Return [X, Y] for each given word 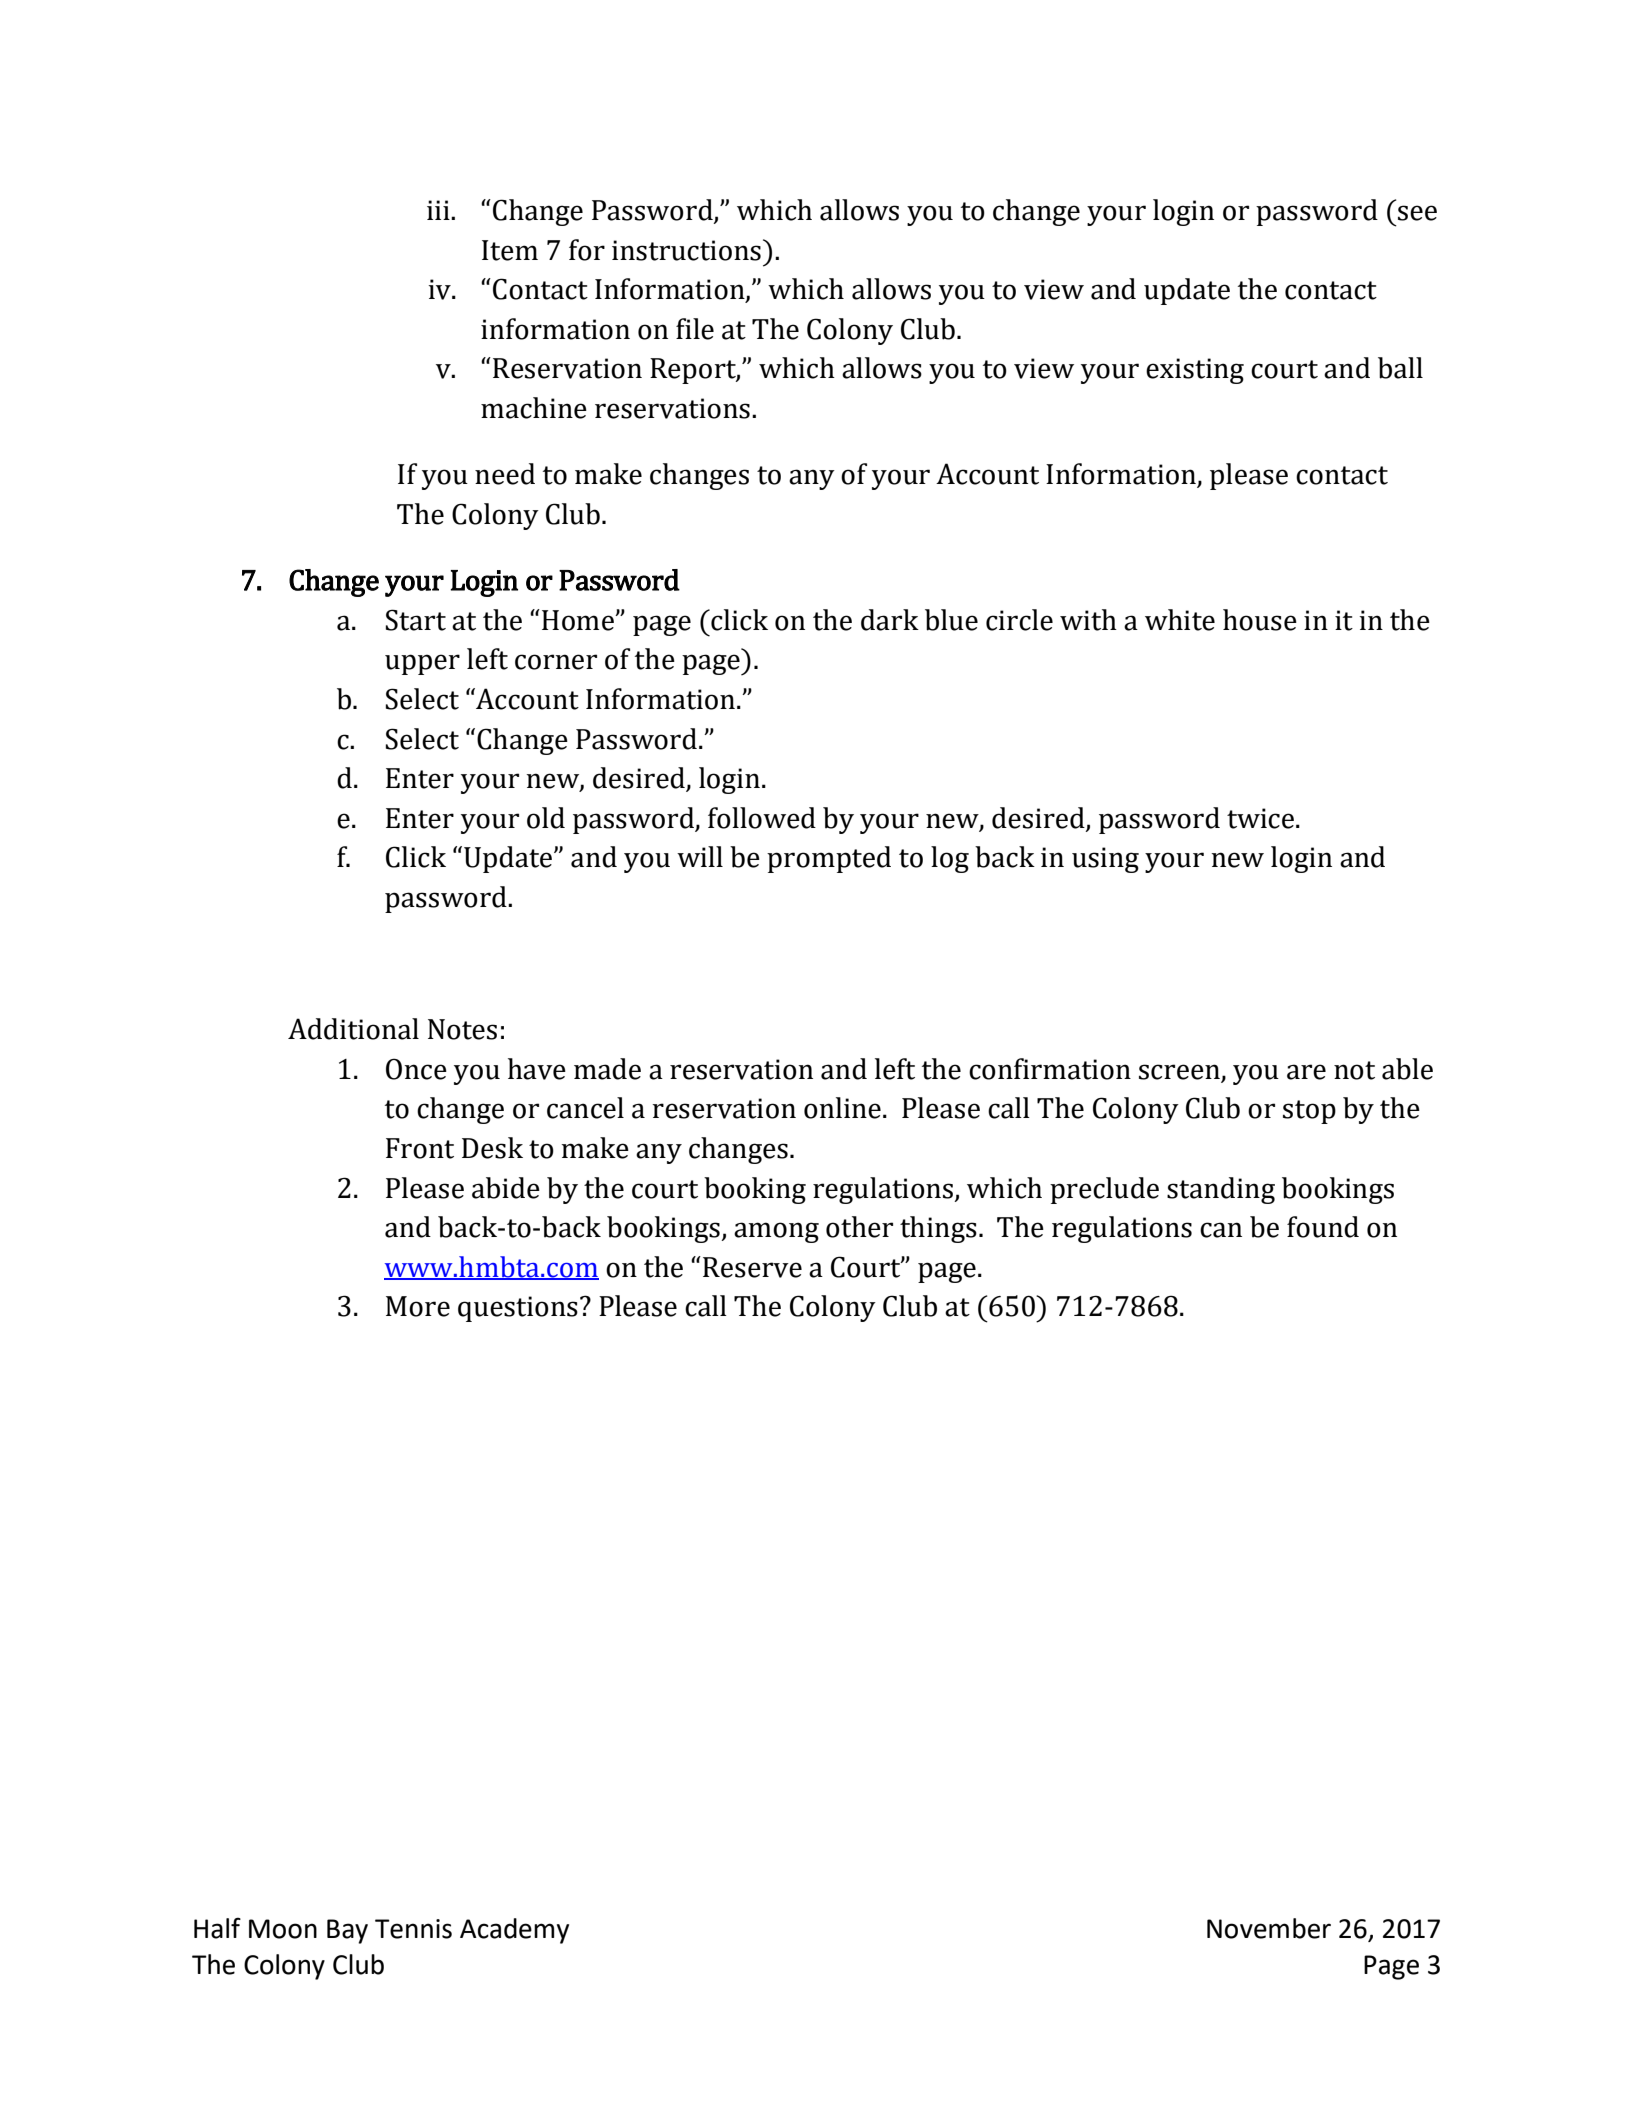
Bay [347, 1931]
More [418, 1306]
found [1323, 1227]
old [546, 818]
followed [762, 818]
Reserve [752, 1267]
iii [439, 210]
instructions [686, 250]
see [1417, 213]
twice [1260, 818]
